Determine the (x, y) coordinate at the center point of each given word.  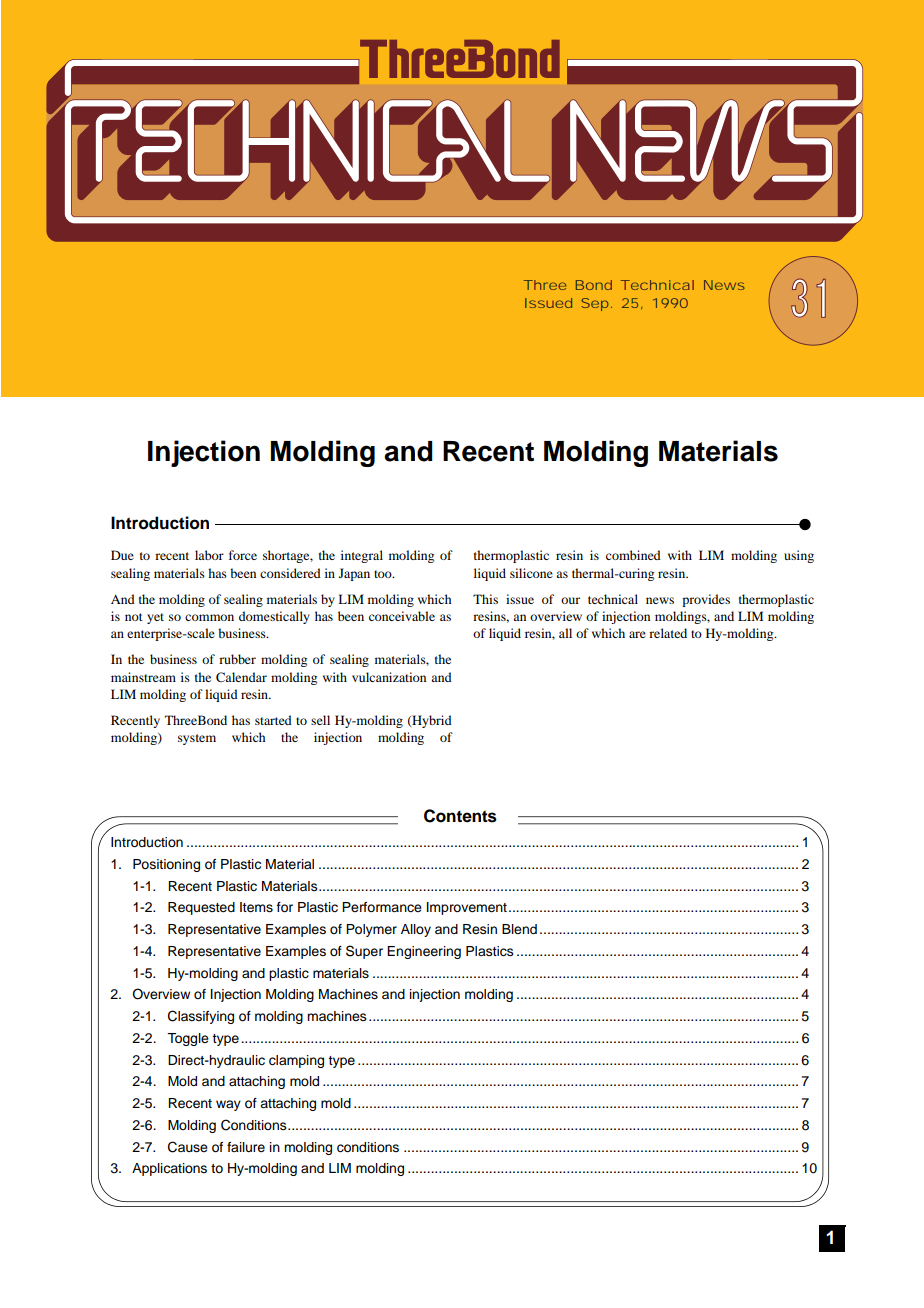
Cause (188, 1147)
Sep (595, 304)
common (209, 617)
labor (209, 555)
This (485, 599)
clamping (296, 1061)
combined (633, 555)
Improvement (467, 908)
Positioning (166, 865)
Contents (460, 816)
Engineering (424, 952)
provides (706, 600)
